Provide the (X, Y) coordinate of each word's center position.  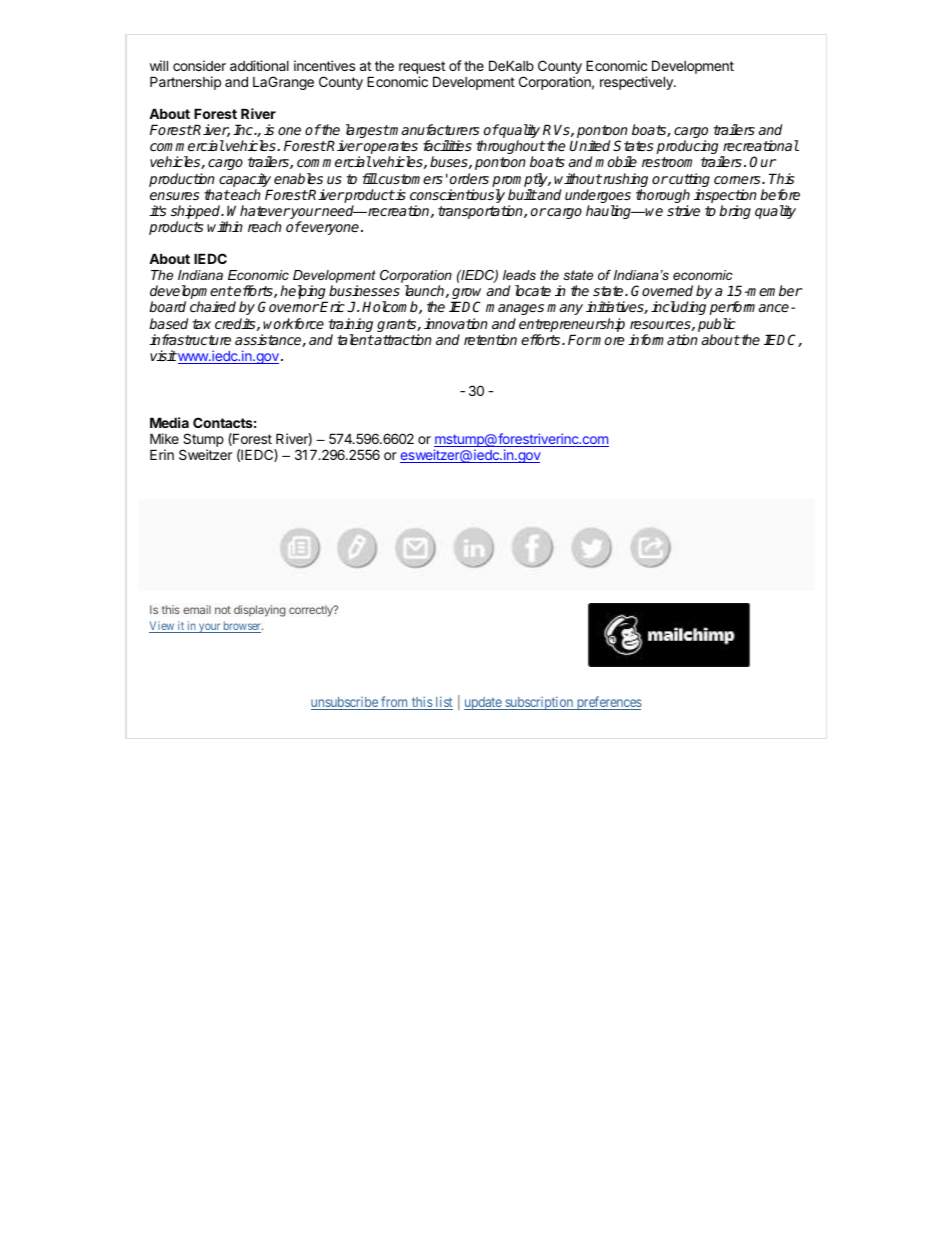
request (422, 69)
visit (163, 355)
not (223, 610)
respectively (637, 83)
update (484, 703)
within (225, 226)
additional (259, 65)
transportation (481, 212)
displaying (260, 611)
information (663, 339)
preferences (608, 703)
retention (490, 339)
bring (735, 212)
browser (242, 627)
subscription (539, 703)
